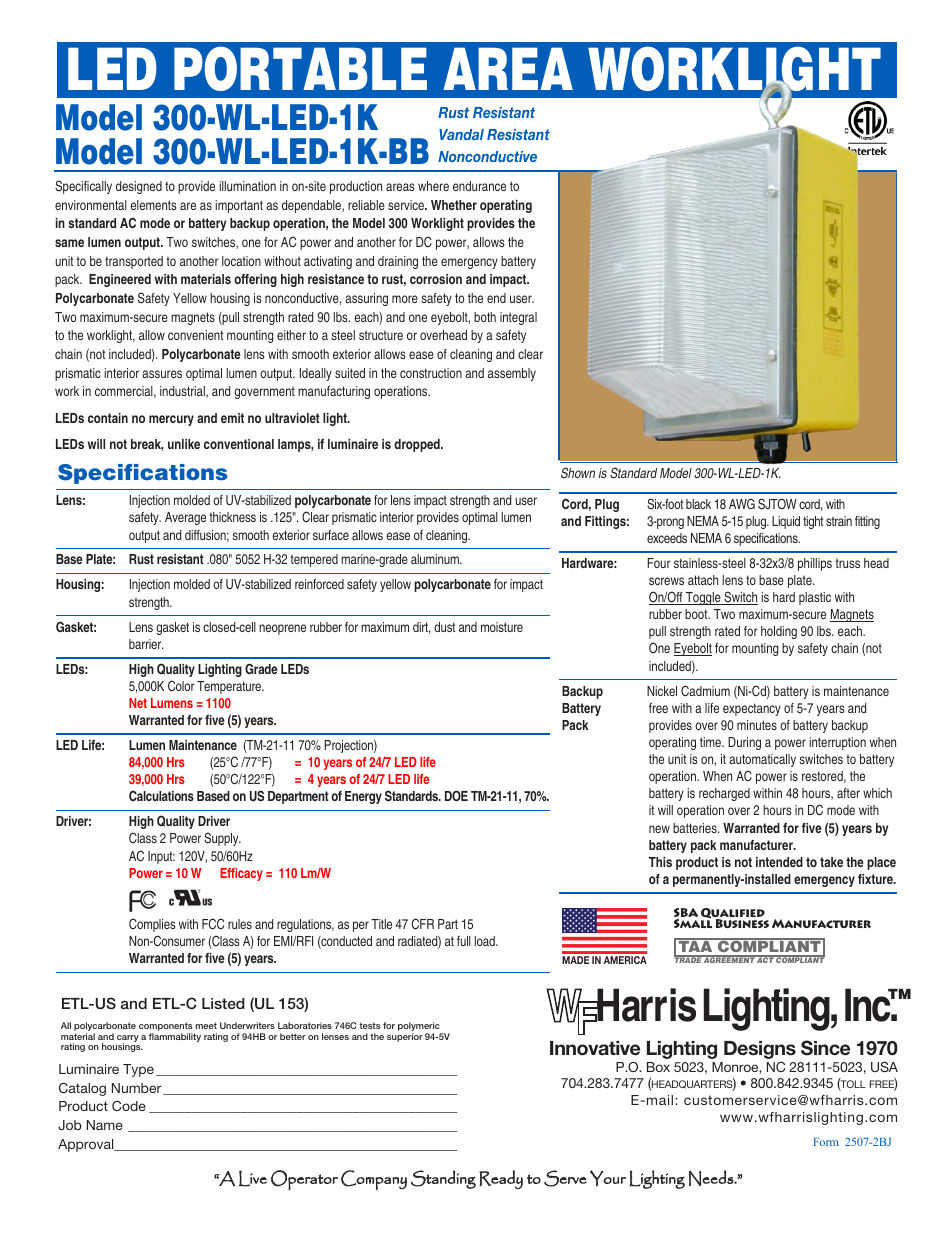 The image size is (952, 1233). What do you see at coordinates (152, 925) in the image?
I see `Complies` at bounding box center [152, 925].
